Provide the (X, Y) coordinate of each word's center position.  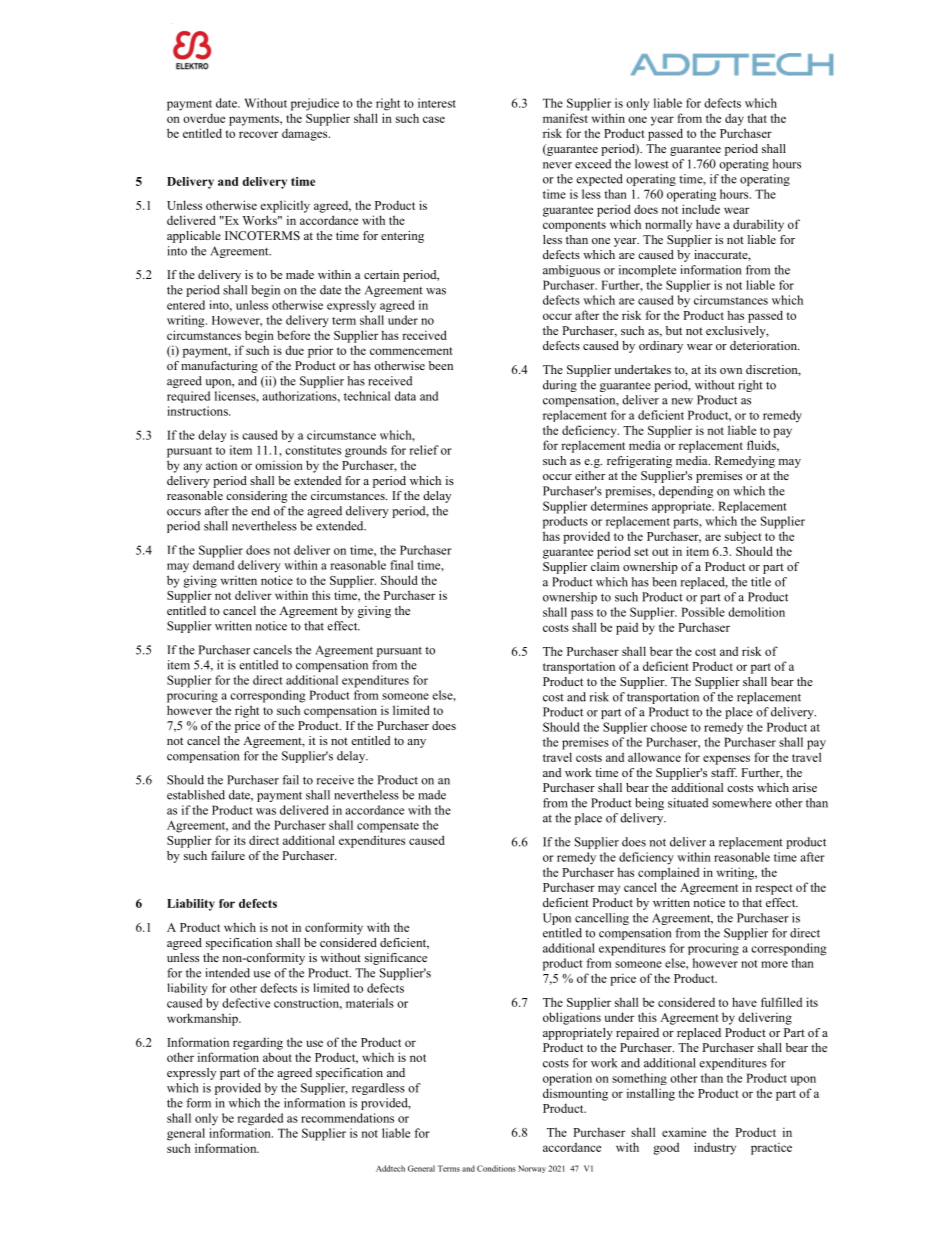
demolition (756, 612)
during (560, 386)
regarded (260, 1119)
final (401, 565)
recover (258, 134)
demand (213, 565)
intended (227, 973)
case (434, 119)
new (682, 401)
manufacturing (219, 367)
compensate (388, 827)
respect (773, 889)
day (734, 119)
